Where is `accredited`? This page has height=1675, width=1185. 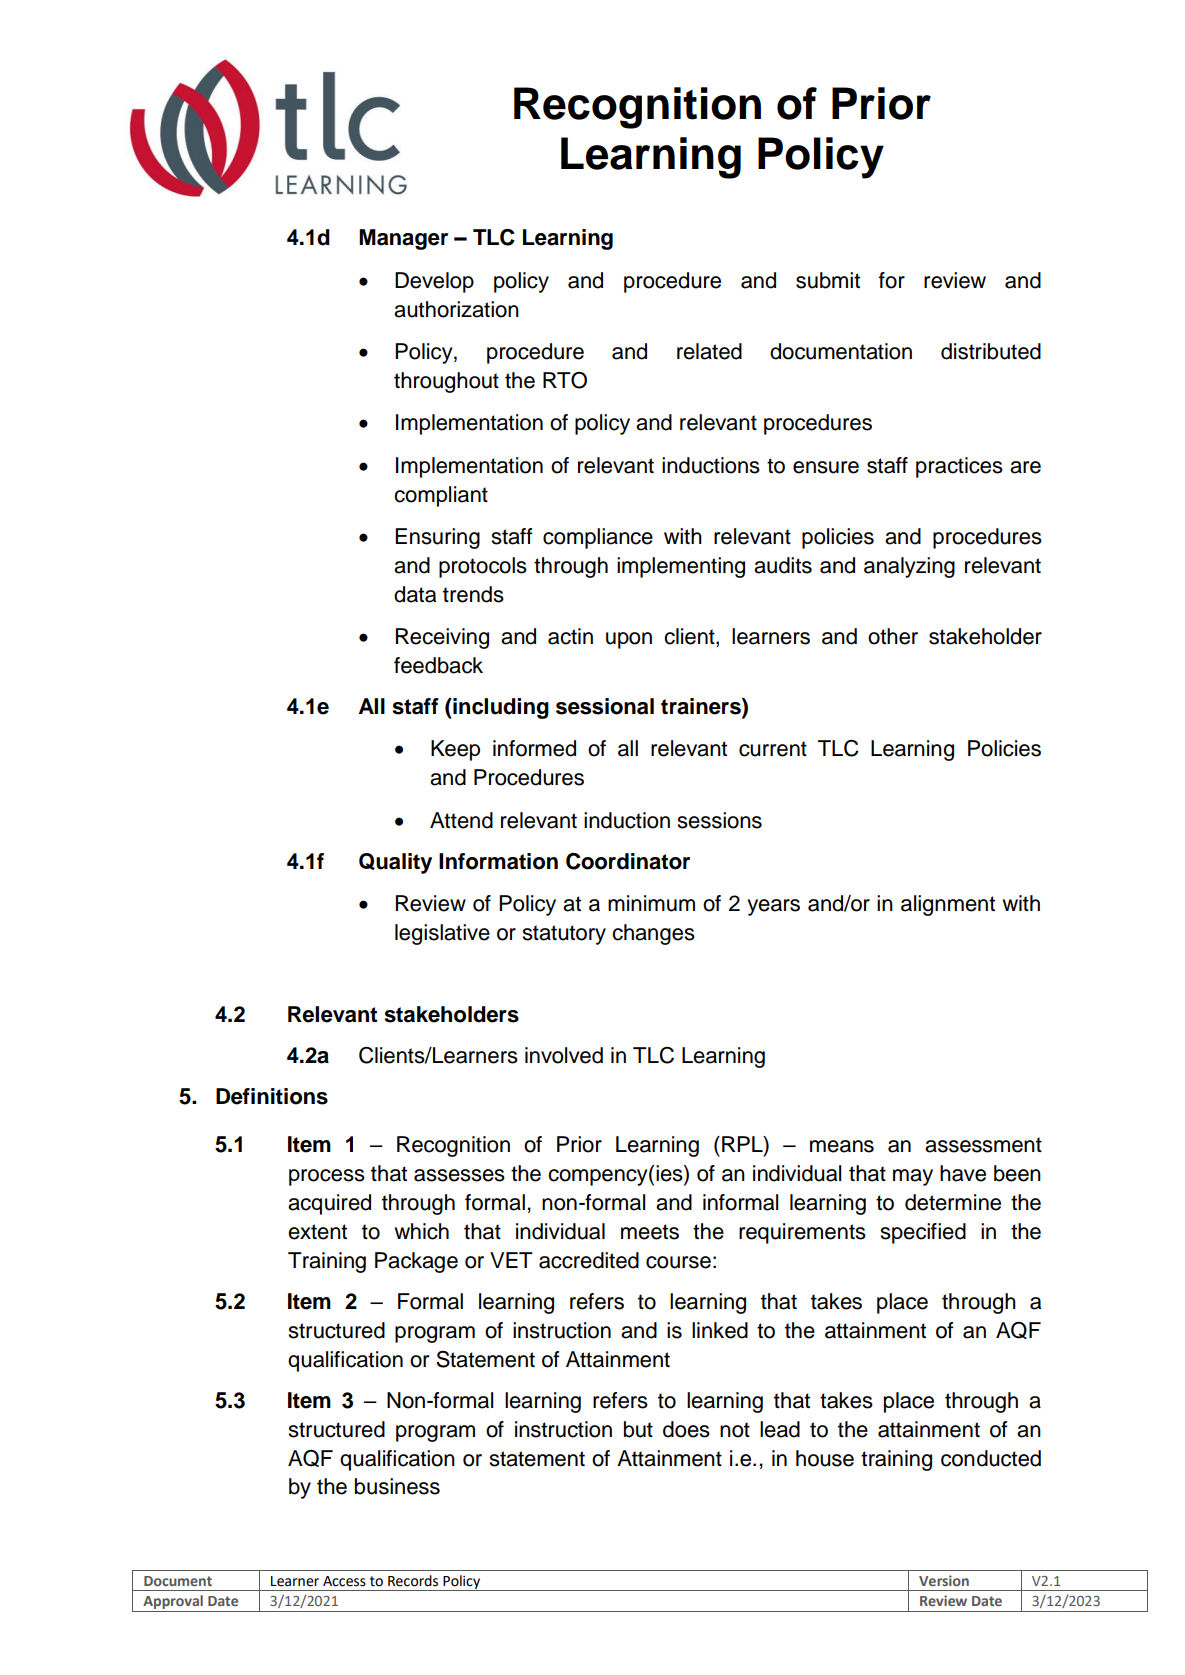 accredited is located at coordinates (589, 1260).
